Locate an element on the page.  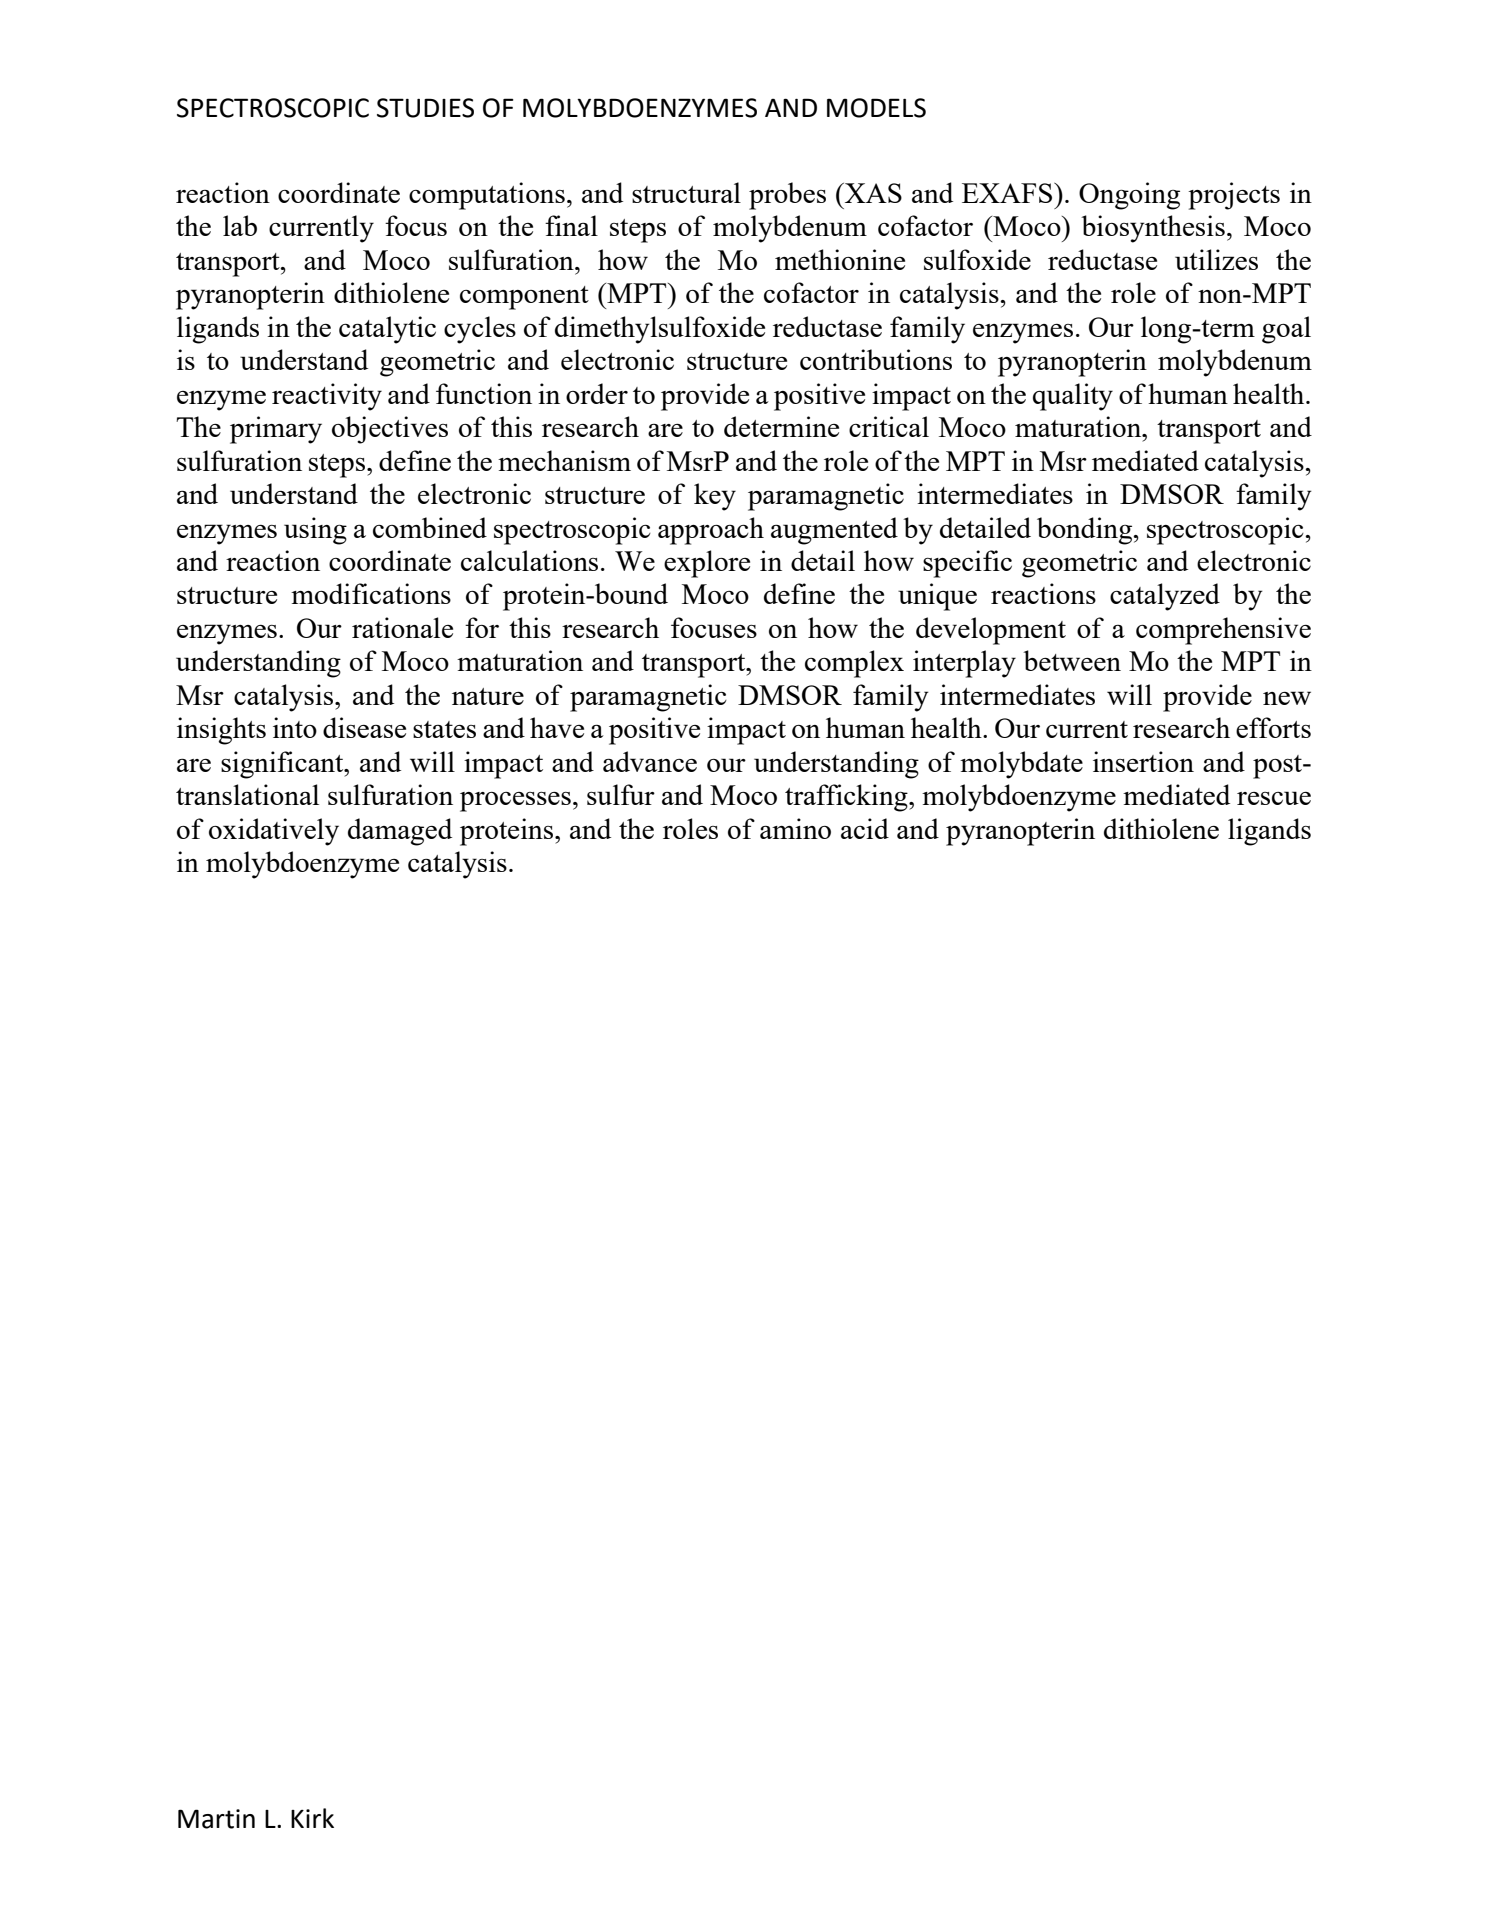
advance is located at coordinates (650, 761).
